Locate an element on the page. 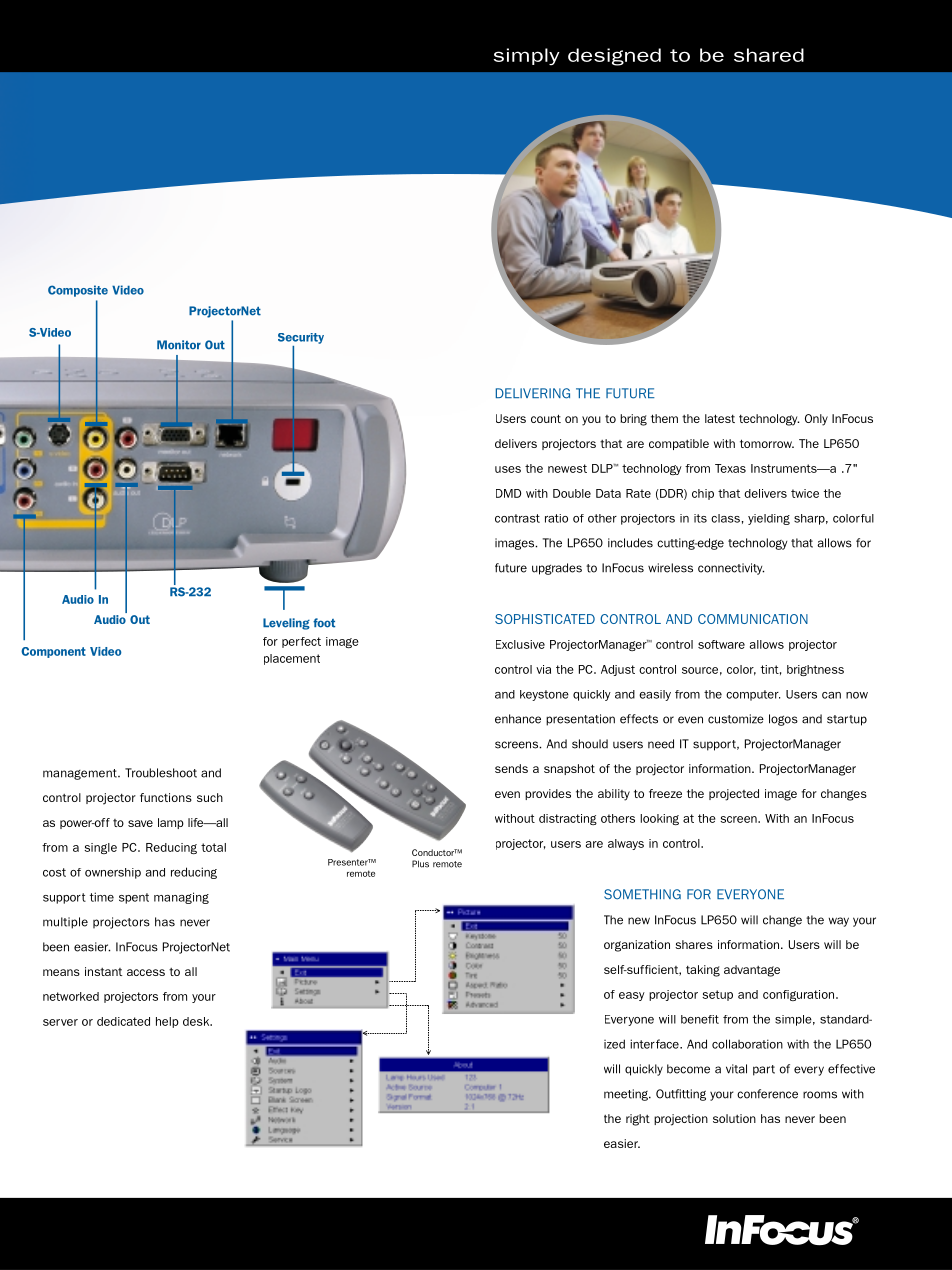 This document has width=952, height=1270. easy is located at coordinates (632, 996).
